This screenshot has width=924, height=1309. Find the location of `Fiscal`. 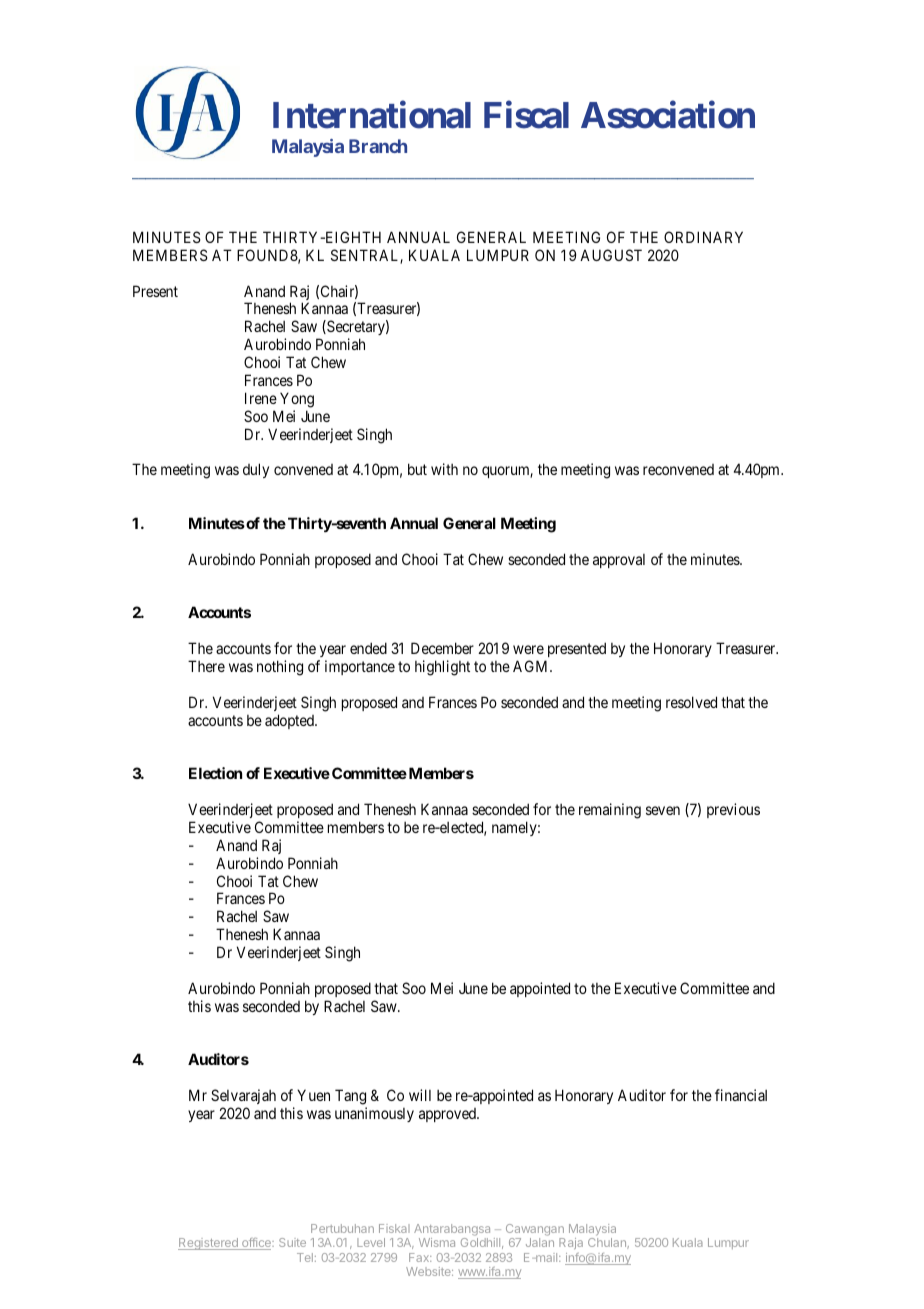

Fiscal is located at coordinates (526, 115).
